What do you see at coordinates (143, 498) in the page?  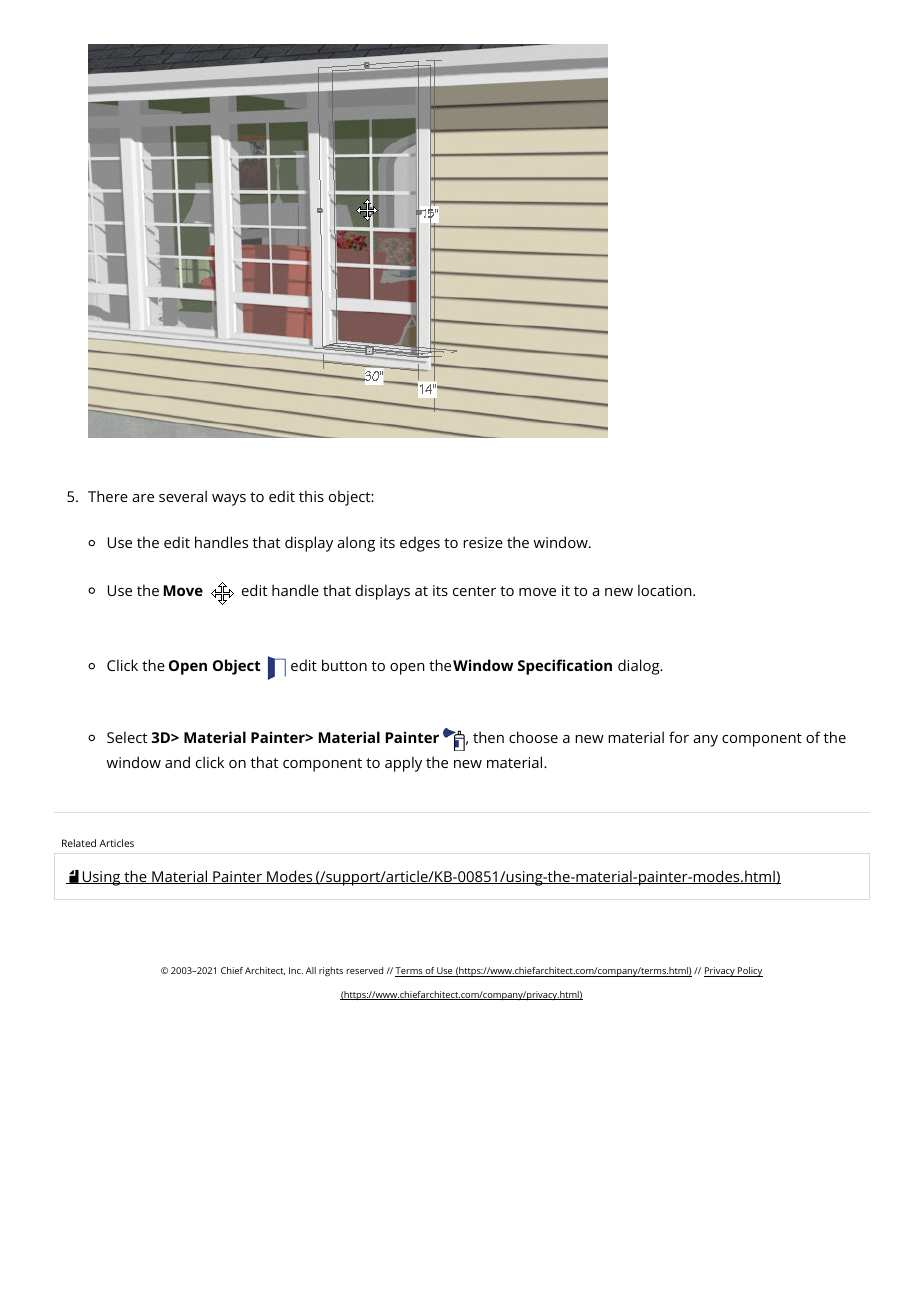 I see `are` at bounding box center [143, 498].
